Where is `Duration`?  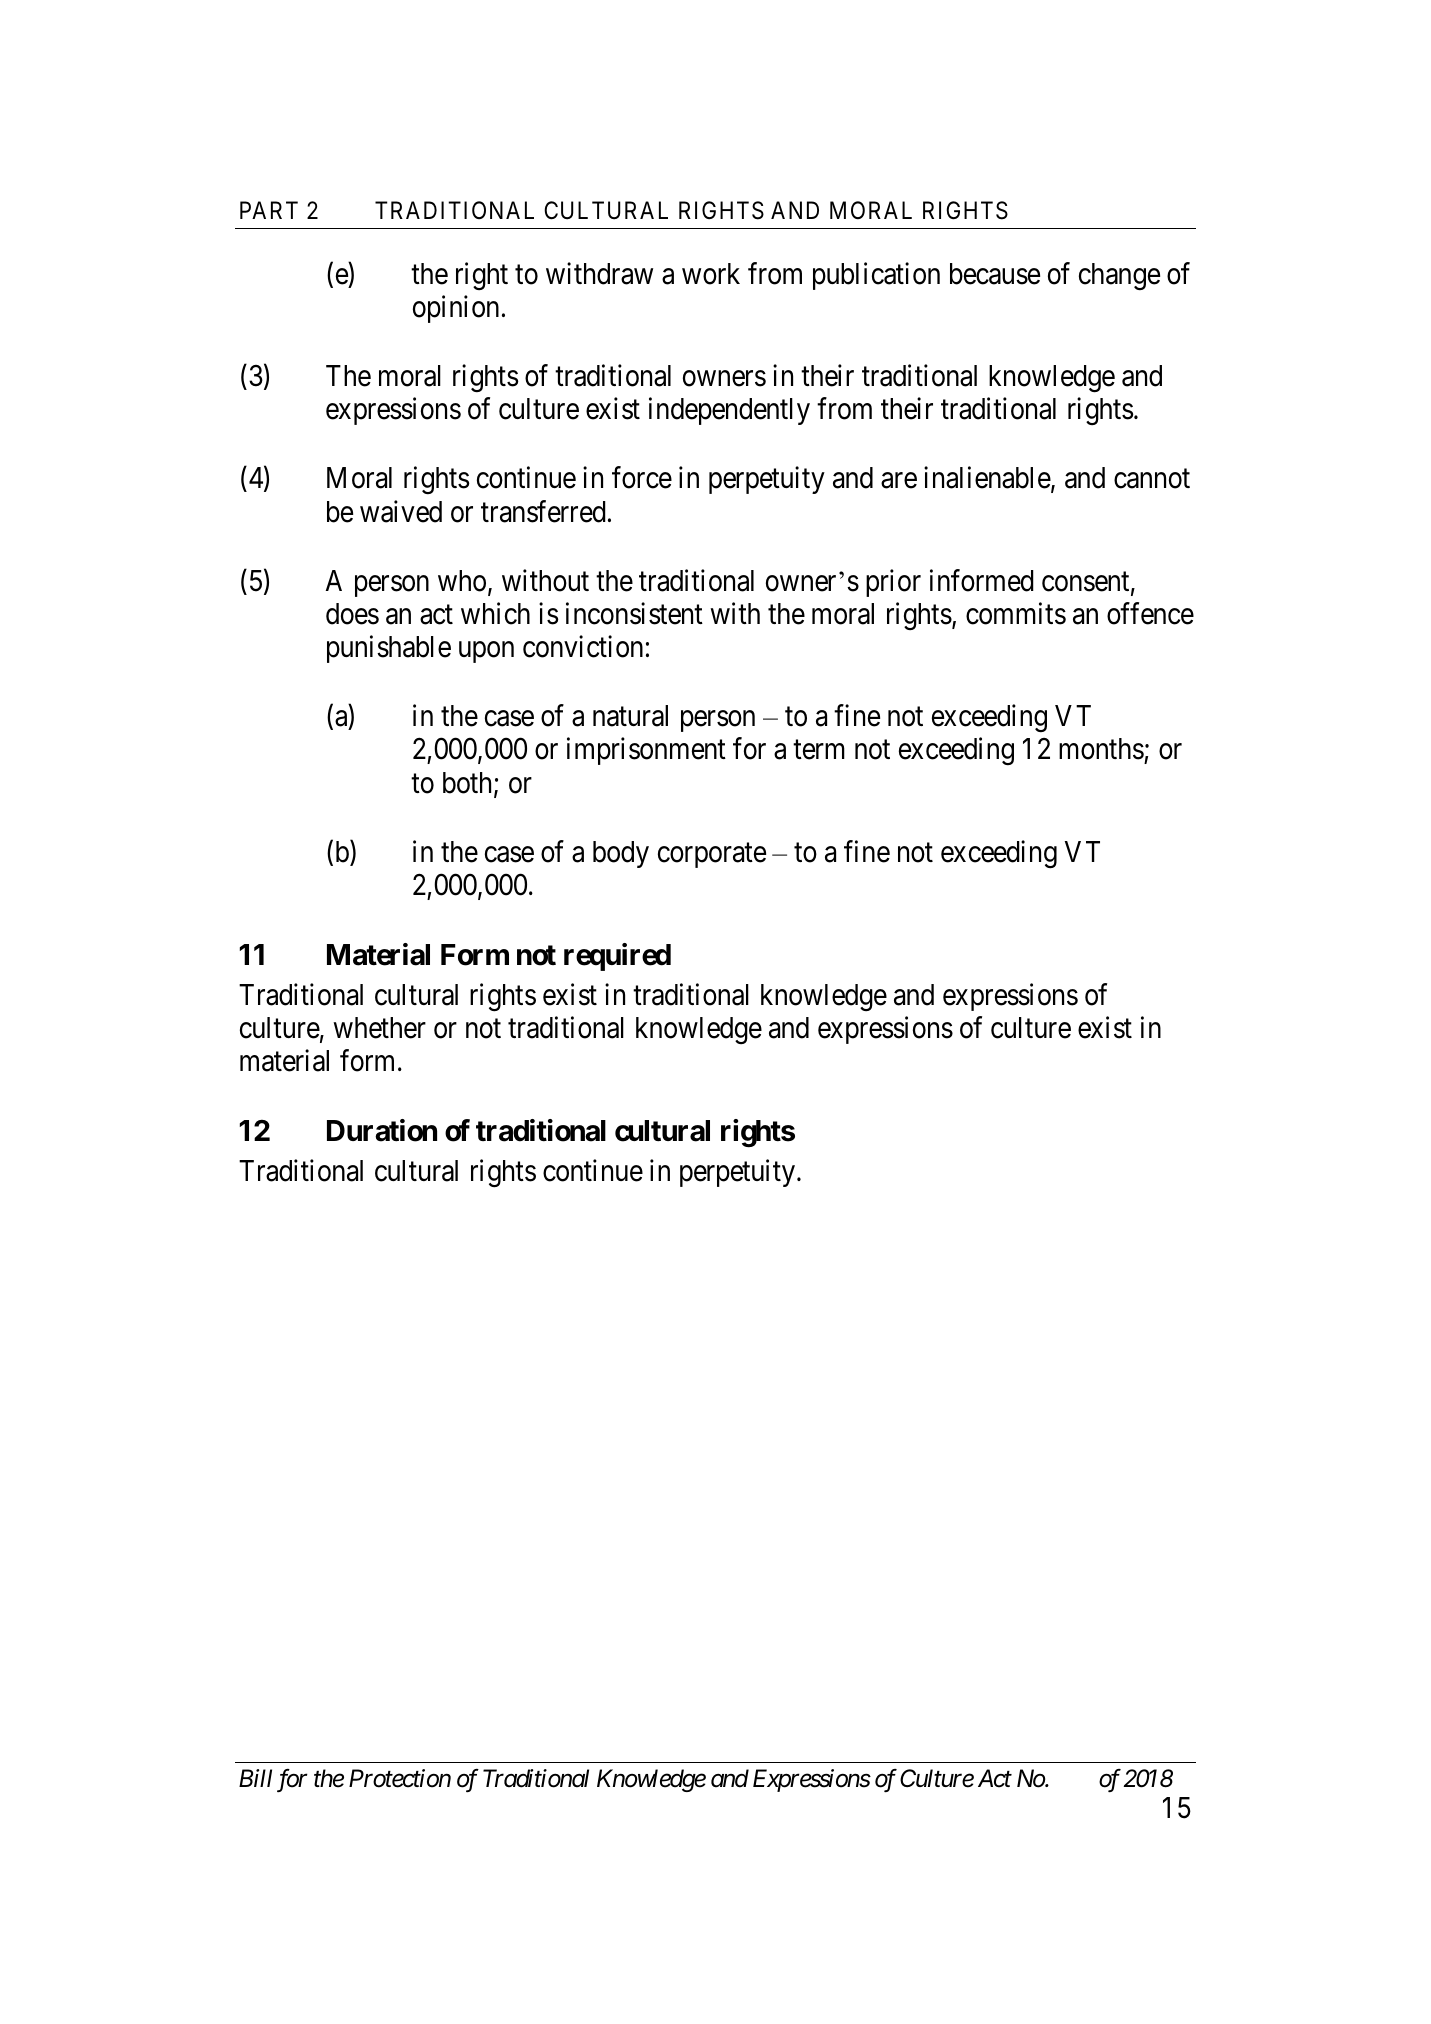 Duration is located at coordinates (382, 1130).
